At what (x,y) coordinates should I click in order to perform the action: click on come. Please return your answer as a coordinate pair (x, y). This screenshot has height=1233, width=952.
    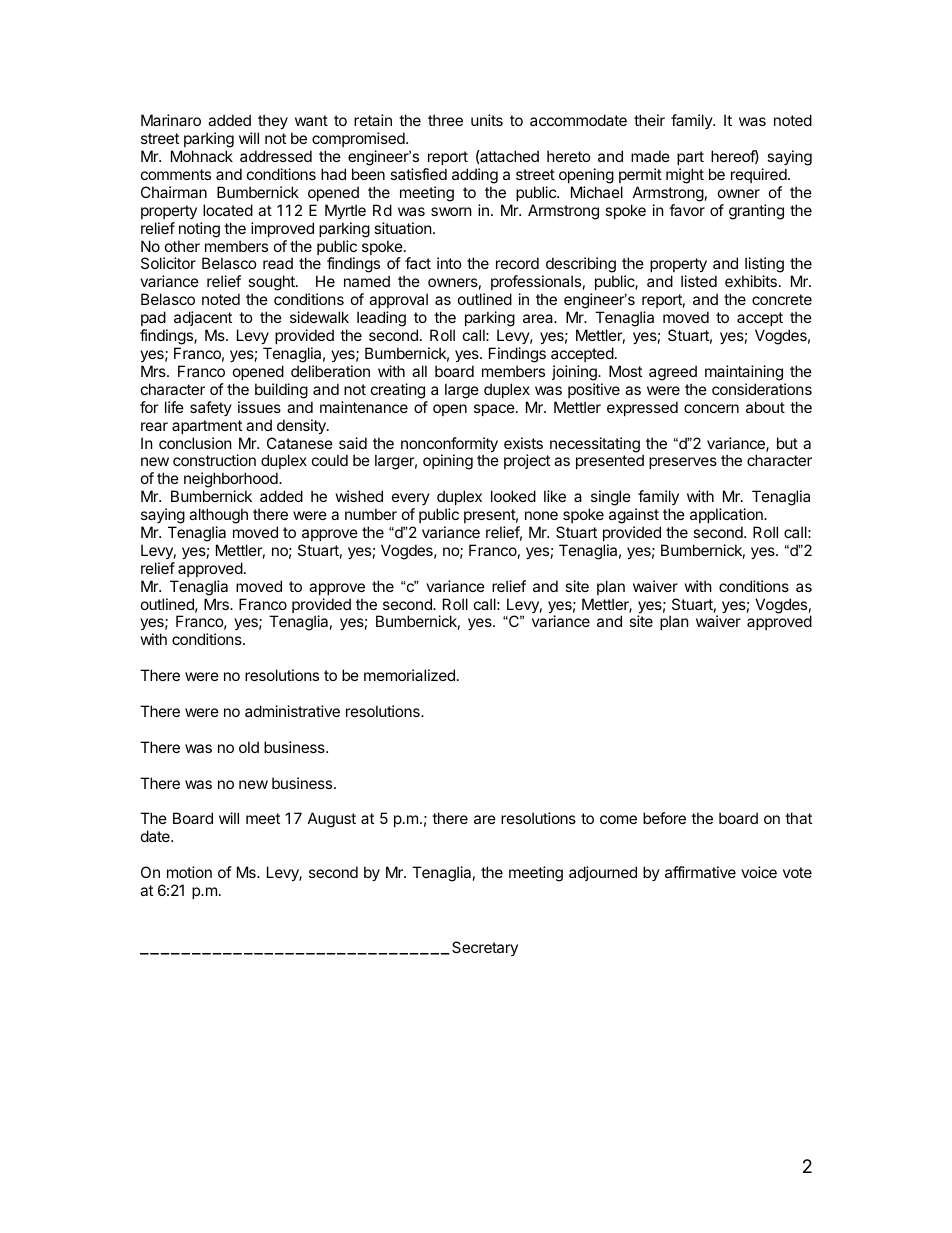
    Looking at the image, I should click on (618, 819).
